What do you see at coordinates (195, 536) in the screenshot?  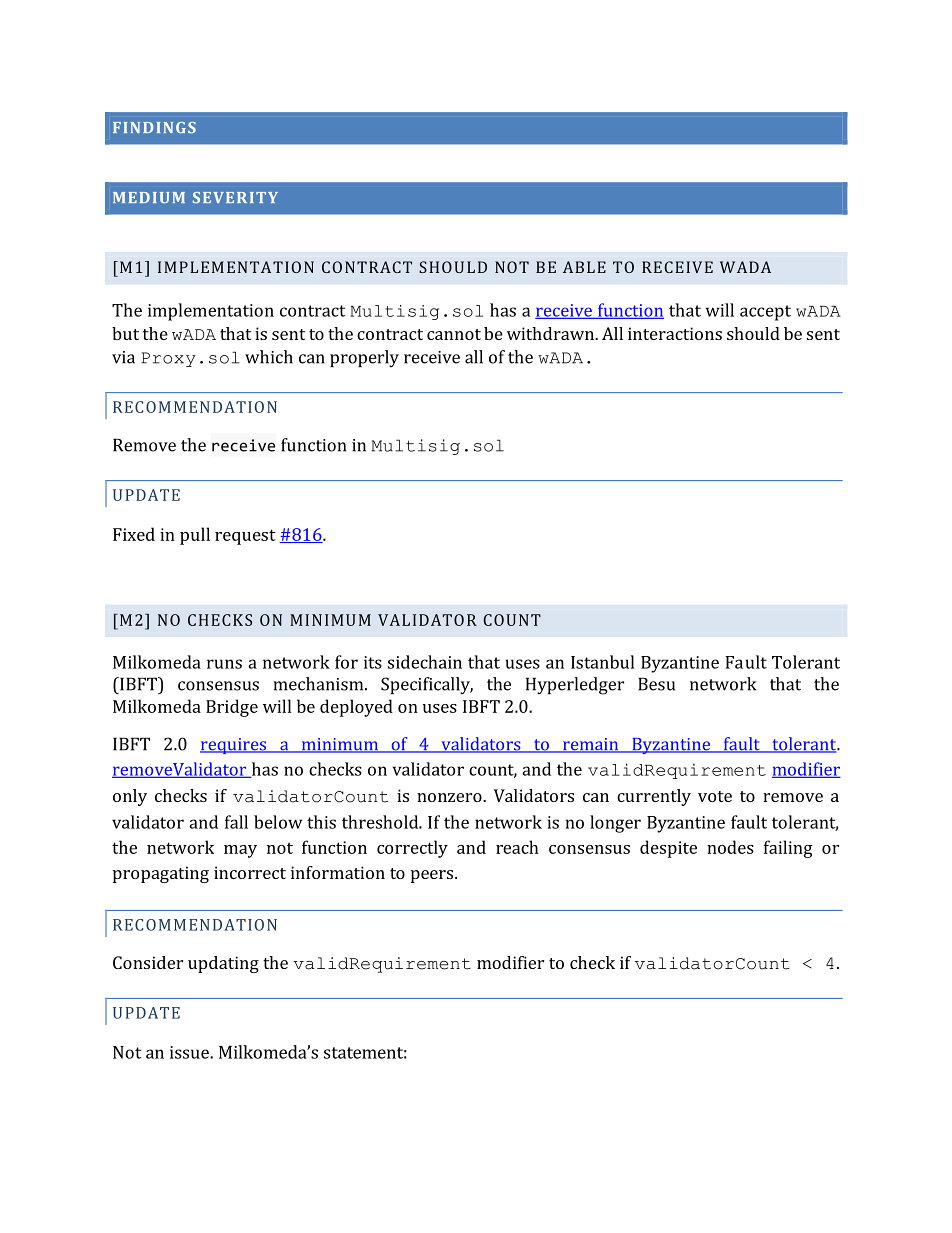 I see `pull` at bounding box center [195, 536].
